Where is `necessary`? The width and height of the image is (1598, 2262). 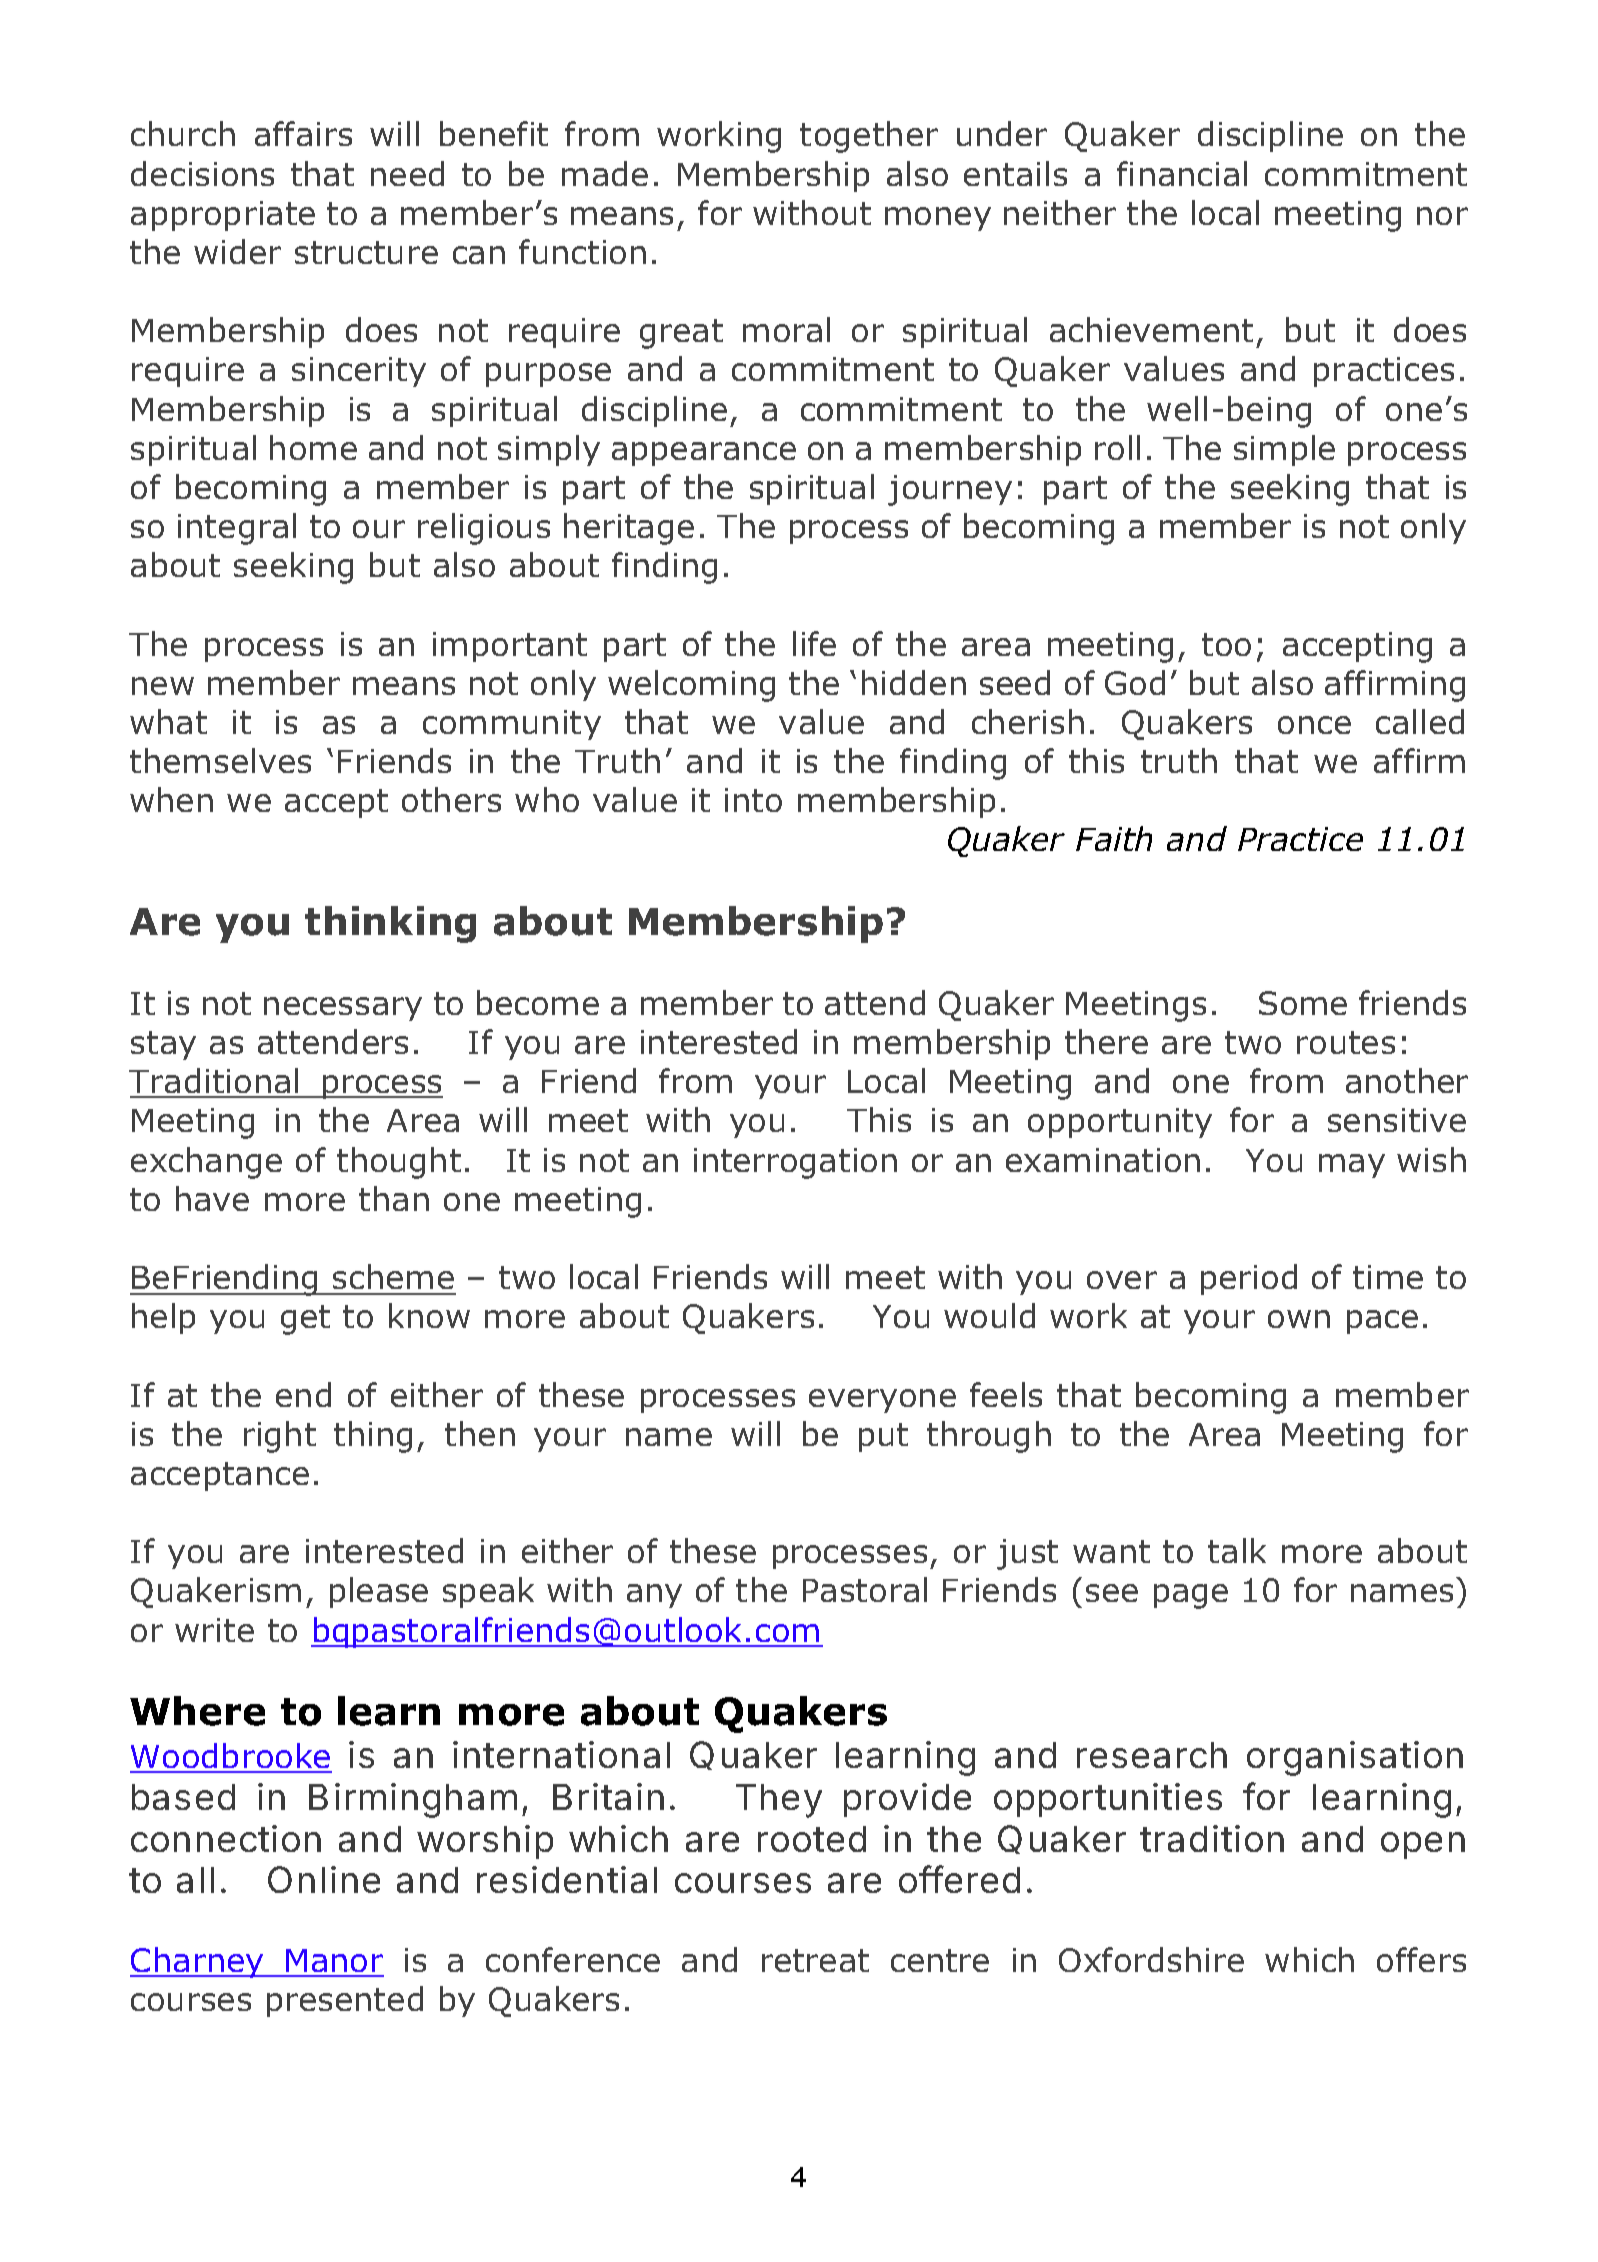 necessary is located at coordinates (343, 1009).
